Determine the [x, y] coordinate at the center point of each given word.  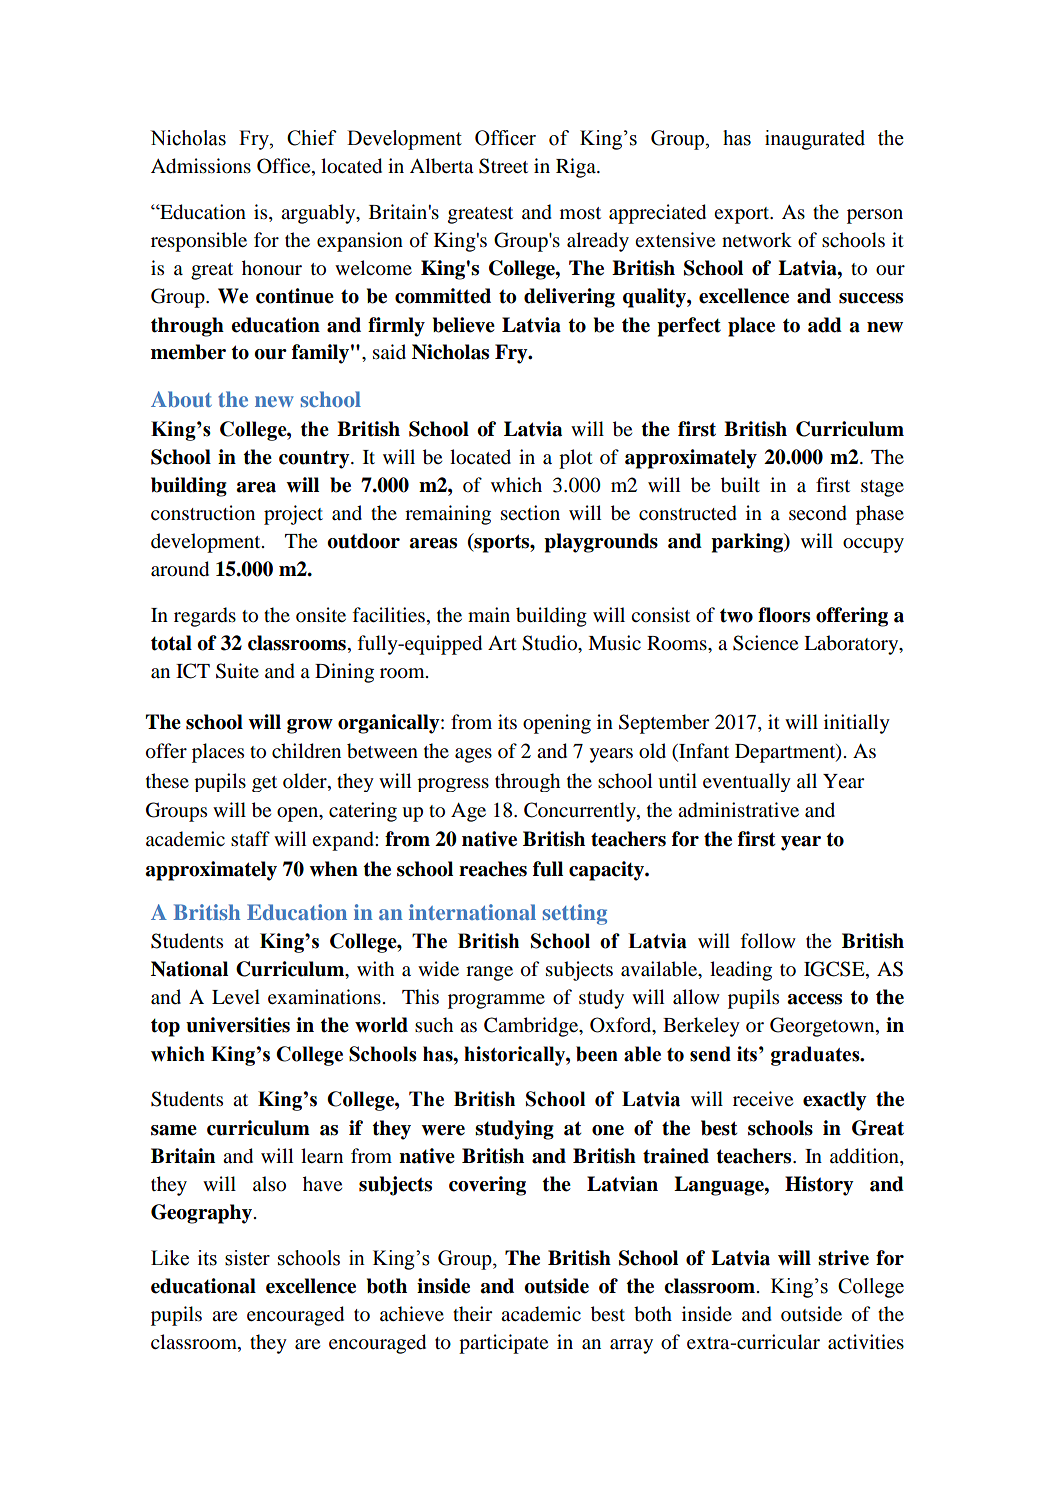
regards [205, 617]
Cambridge [532, 1027]
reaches [493, 869]
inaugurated [815, 140]
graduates [816, 1056]
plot [576, 459]
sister [247, 1258]
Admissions [201, 166]
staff [250, 839]
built [740, 485]
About [181, 399]
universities [238, 1025]
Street [503, 166]
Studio [551, 644]
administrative [738, 810]
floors [784, 615]
